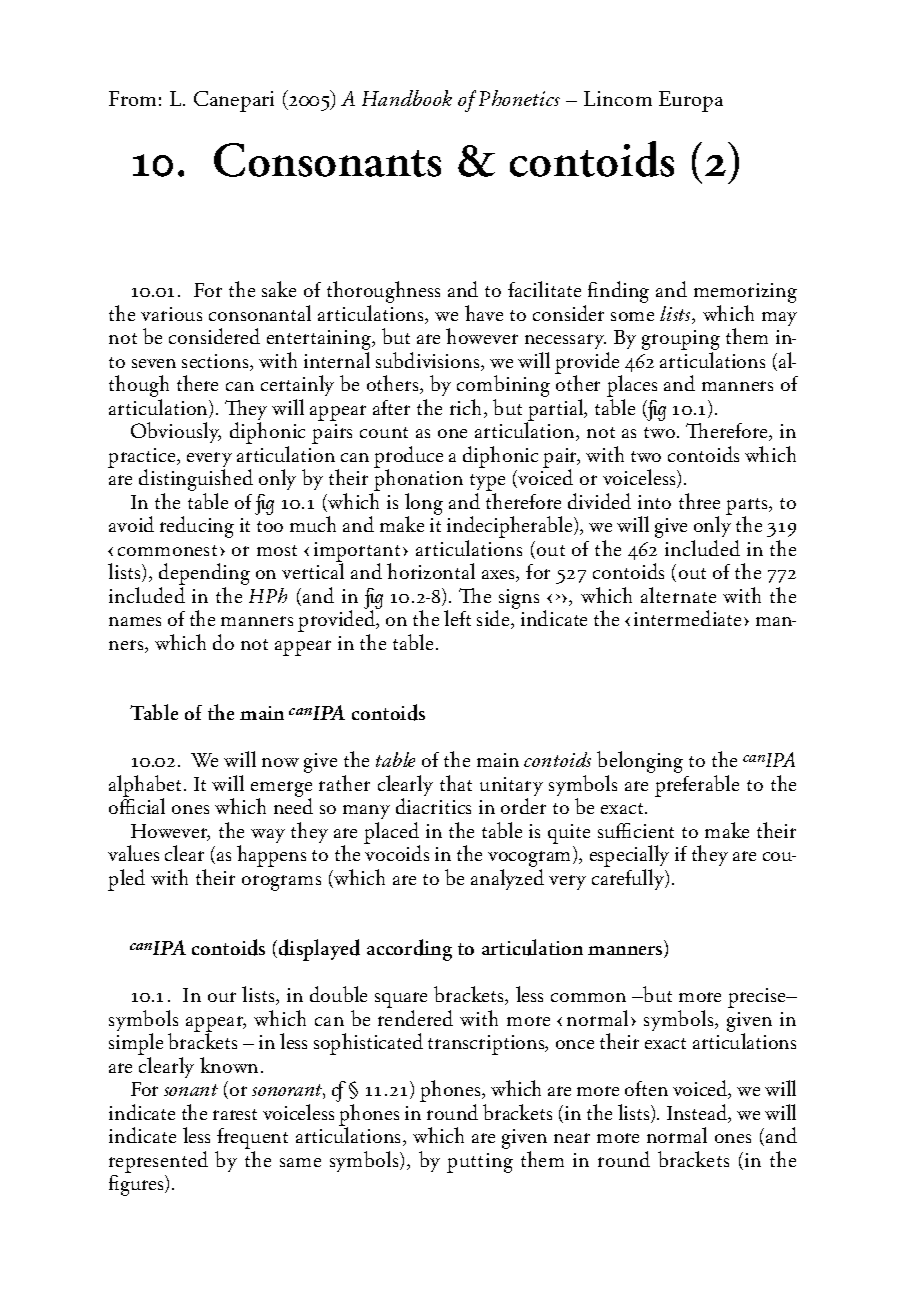 The width and height of the screenshot is (924, 1308). I want to click on Europa, so click(691, 101).
